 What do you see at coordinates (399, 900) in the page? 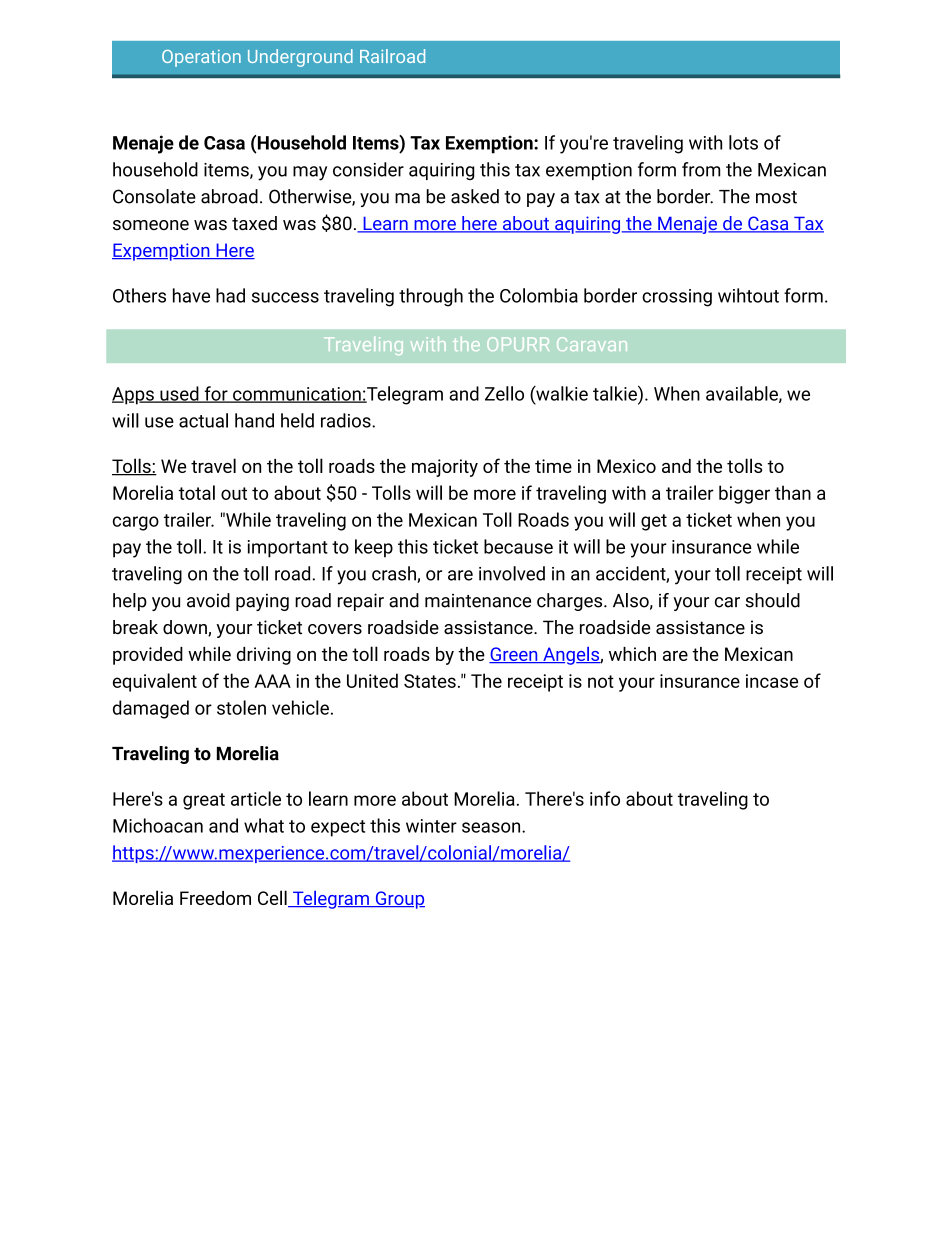
I see `Group` at bounding box center [399, 900].
